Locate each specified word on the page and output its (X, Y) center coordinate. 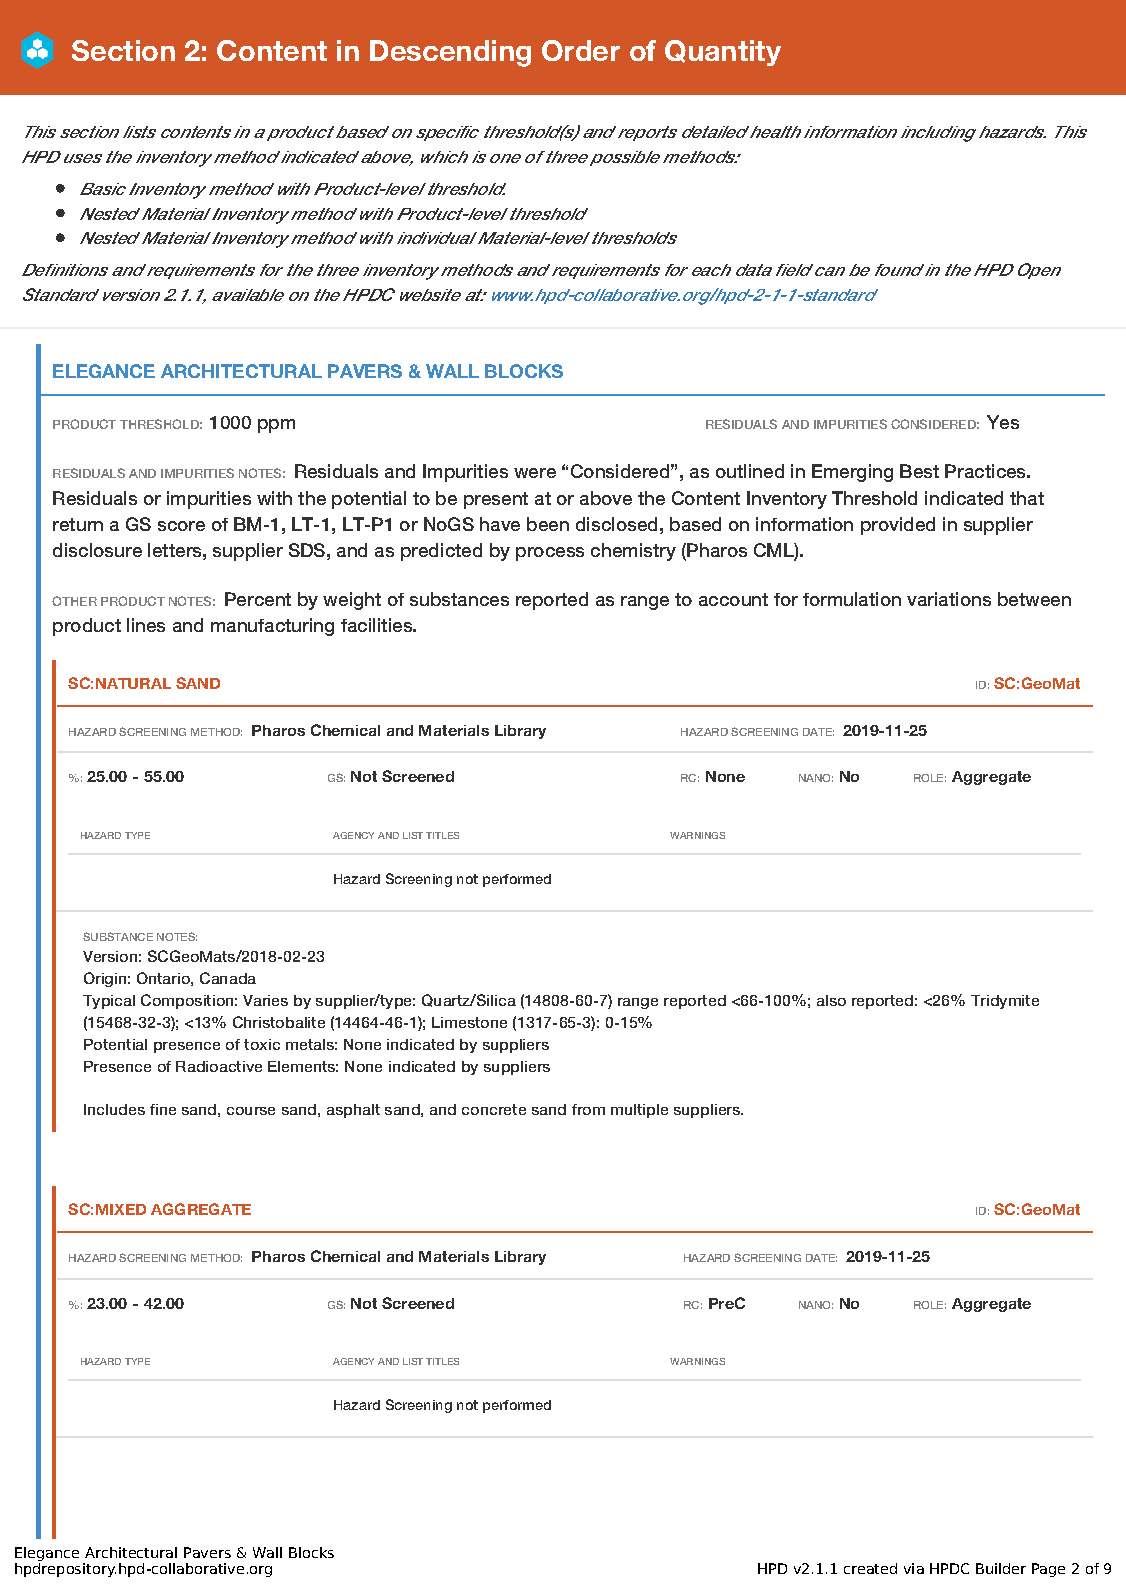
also (831, 1000)
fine (163, 1109)
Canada (228, 978)
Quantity (723, 53)
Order (581, 50)
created (870, 1568)
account (733, 599)
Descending (450, 53)
